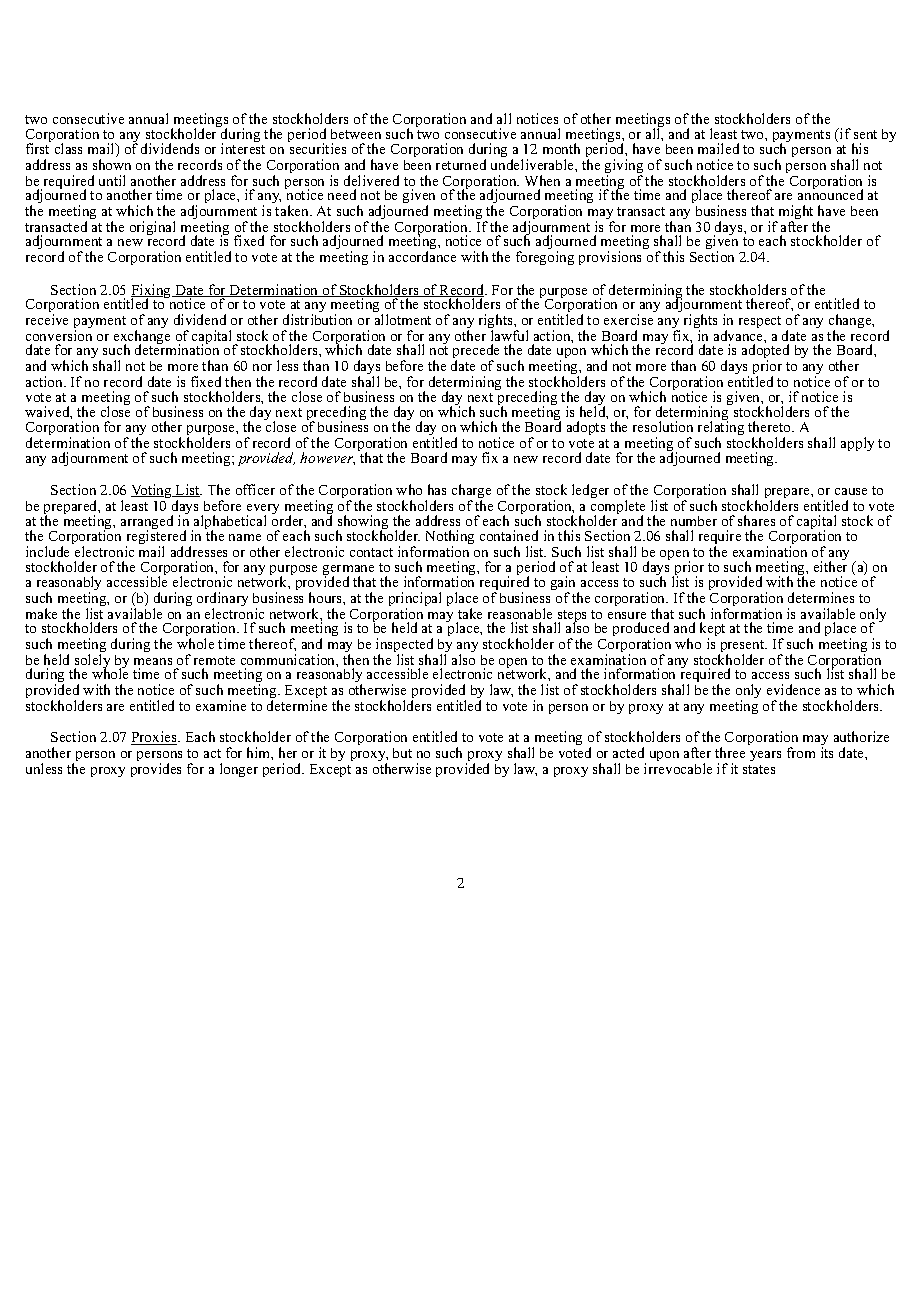 Image resolution: width=924 pixels, height=1308 pixels. Describe the element at coordinates (830, 193) in the page. I see `announced` at that location.
